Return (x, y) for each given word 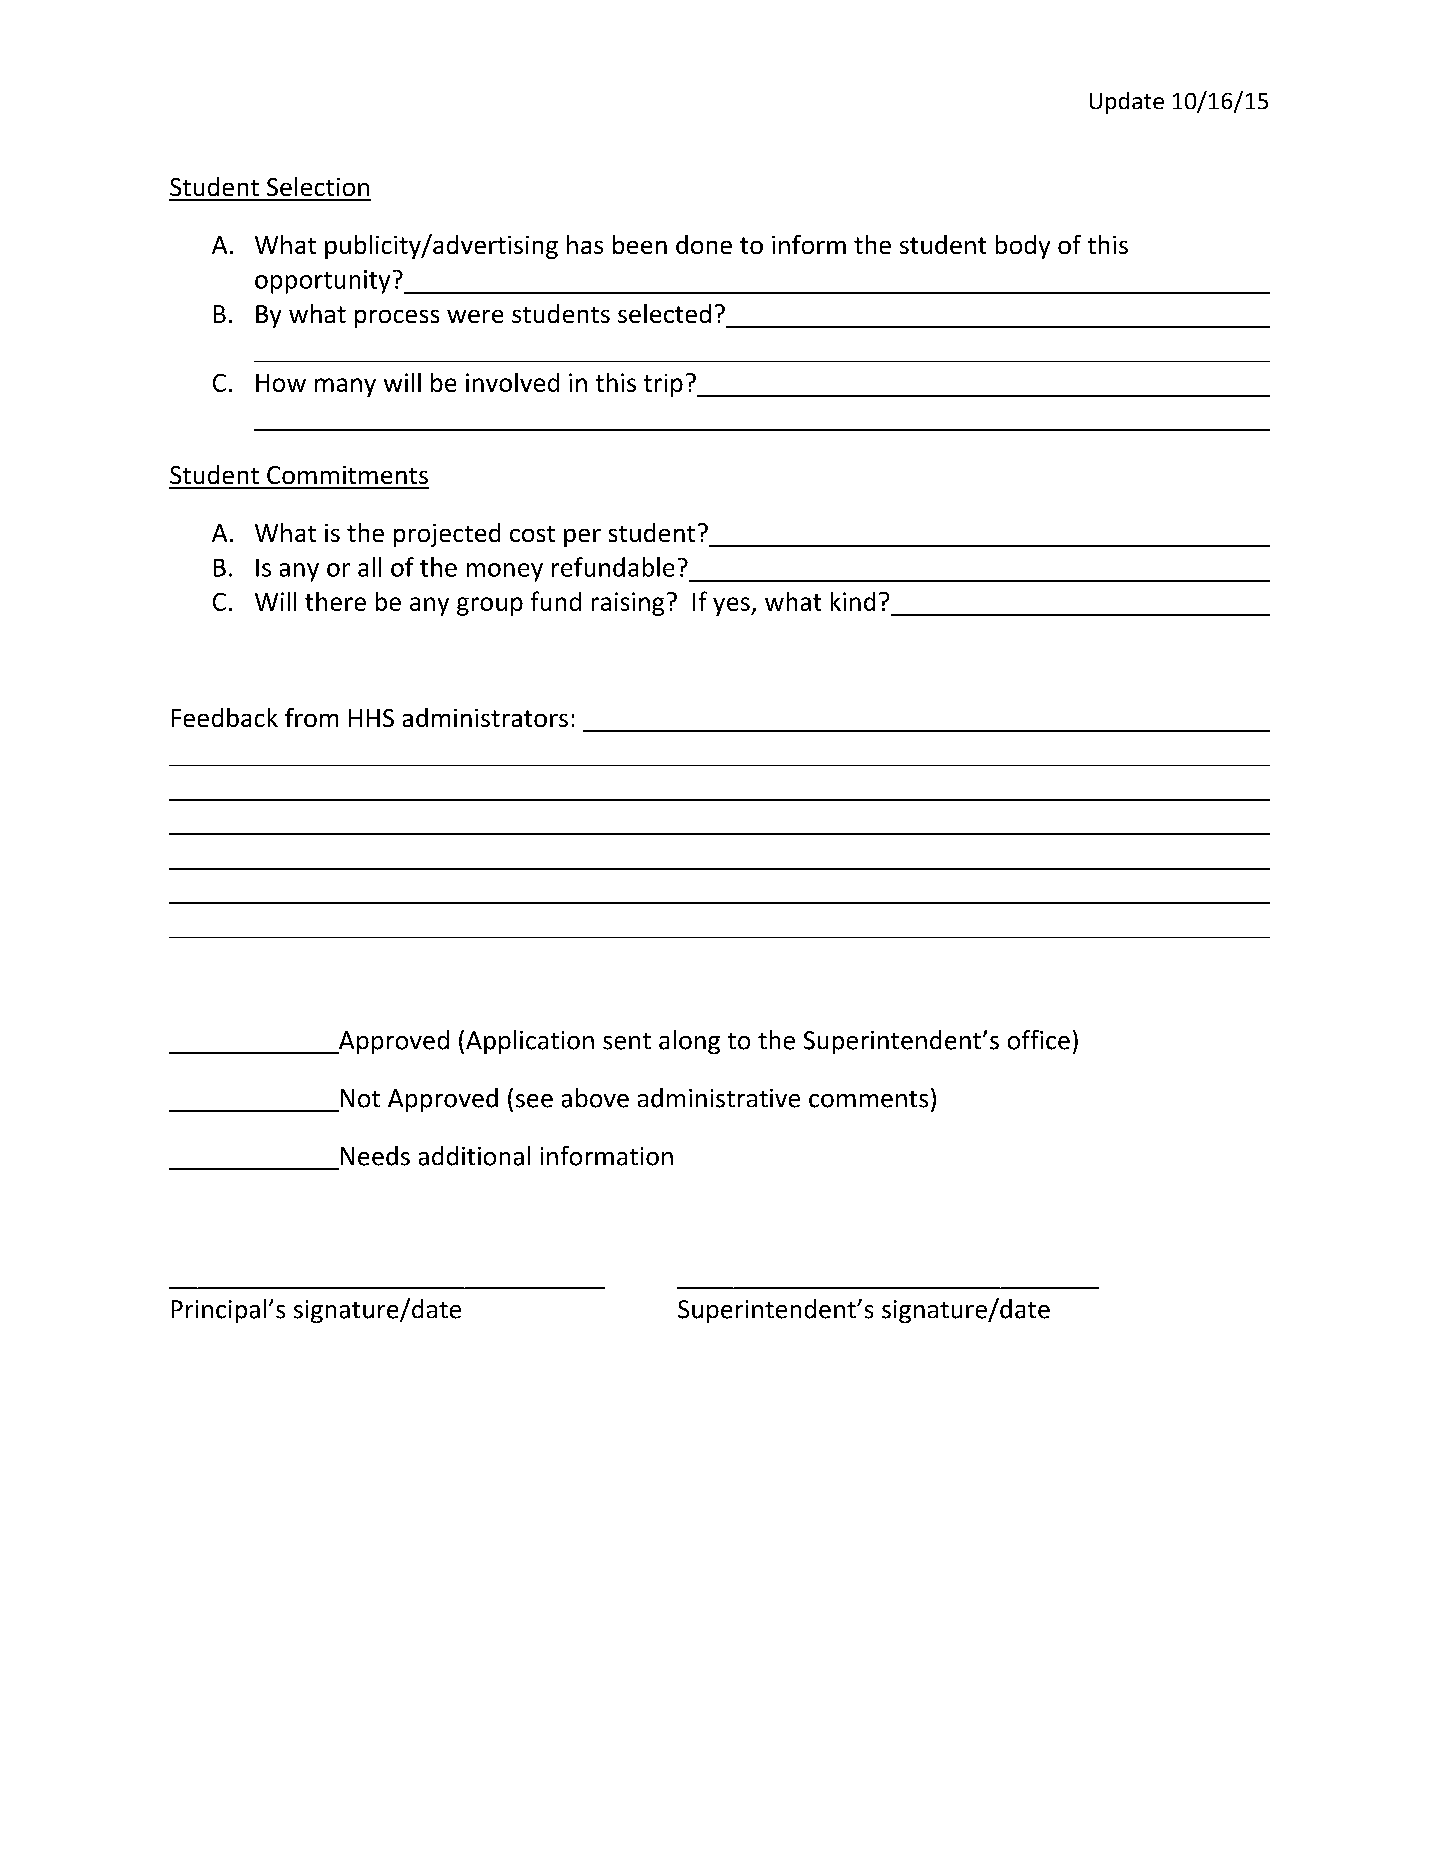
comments (868, 1099)
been (640, 244)
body (1023, 247)
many (345, 387)
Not (360, 1098)
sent (627, 1041)
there (335, 601)
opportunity (322, 282)
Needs (375, 1156)
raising (628, 604)
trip (663, 385)
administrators (485, 717)
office (1039, 1040)
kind (853, 601)
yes (732, 606)
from (311, 717)
